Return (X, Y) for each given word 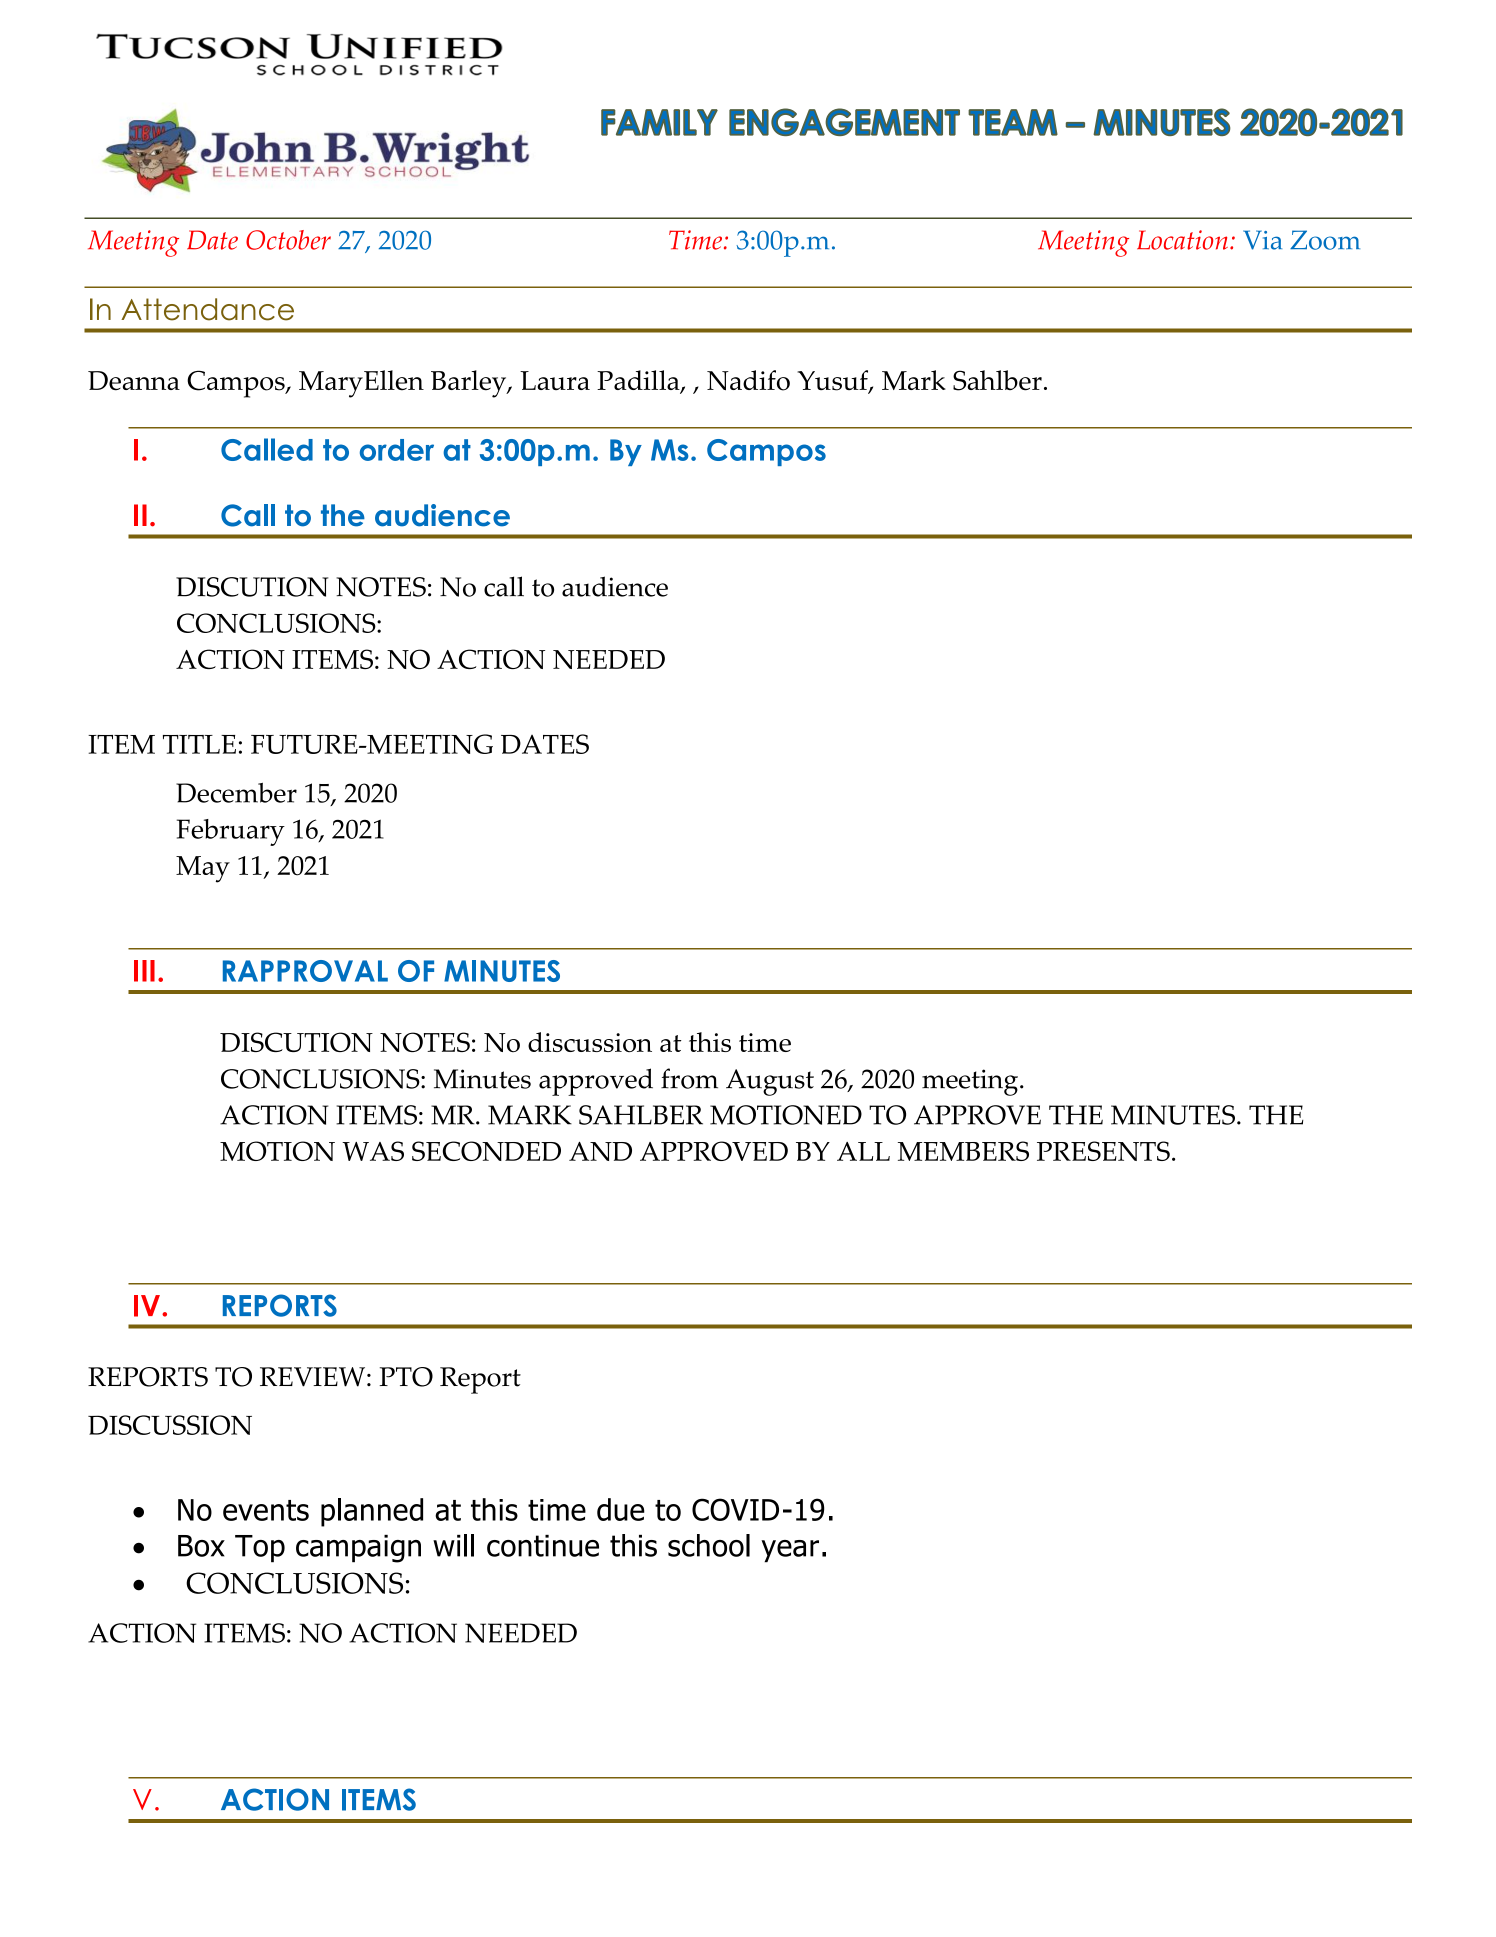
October (288, 240)
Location (1182, 240)
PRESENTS (1103, 1151)
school (709, 1545)
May (203, 869)
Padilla (639, 381)
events (266, 1510)
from (689, 1078)
